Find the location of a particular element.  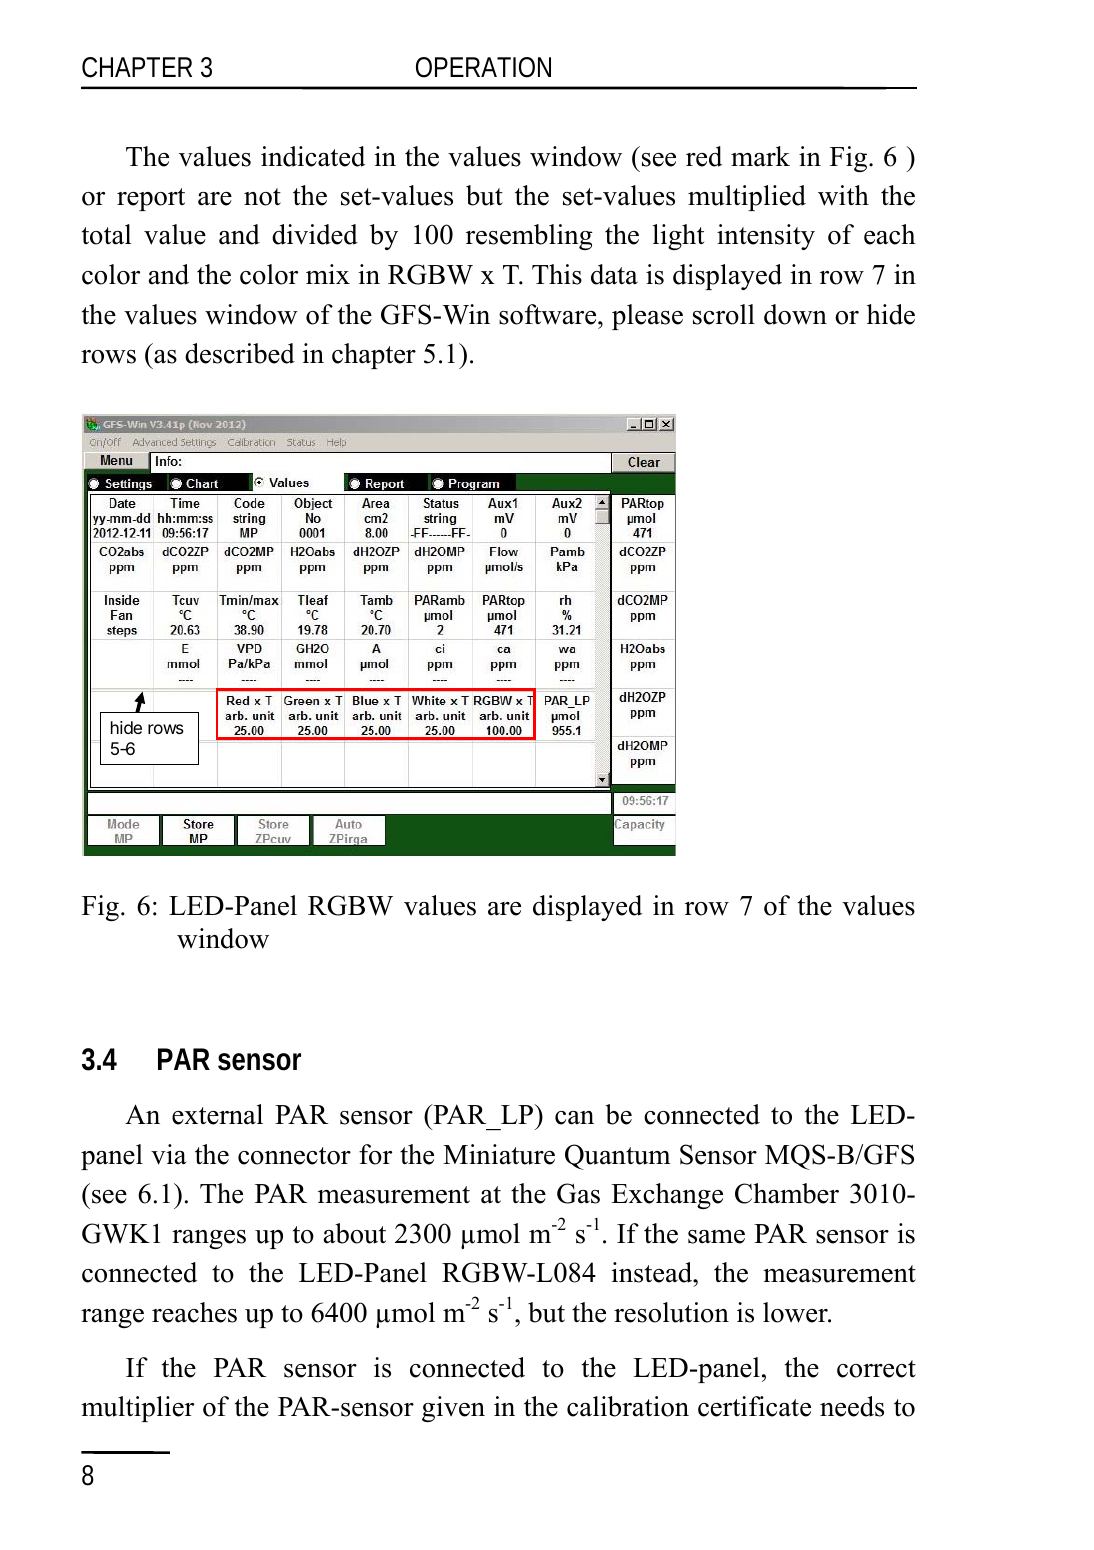

Miniature is located at coordinates (499, 1154).
